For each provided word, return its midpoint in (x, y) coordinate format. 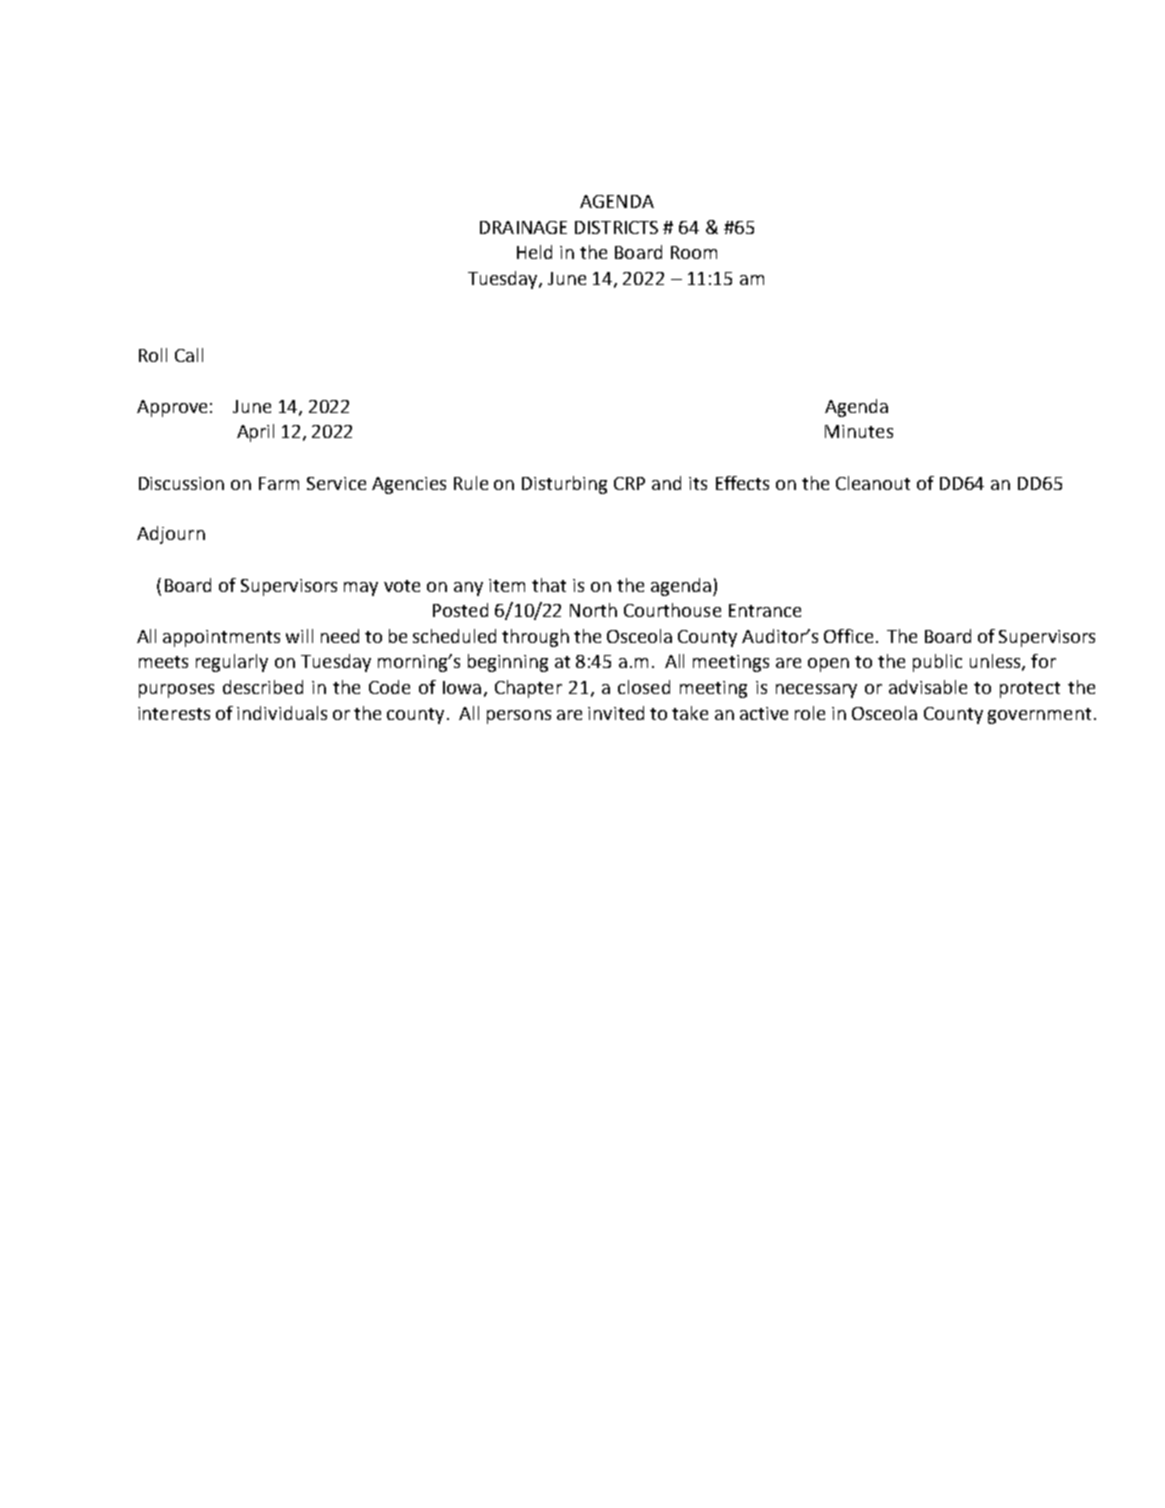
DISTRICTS (616, 227)
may (361, 589)
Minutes (859, 431)
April (255, 433)
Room (694, 252)
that (549, 585)
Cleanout (873, 483)
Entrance (765, 610)
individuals (282, 713)
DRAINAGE (523, 227)
